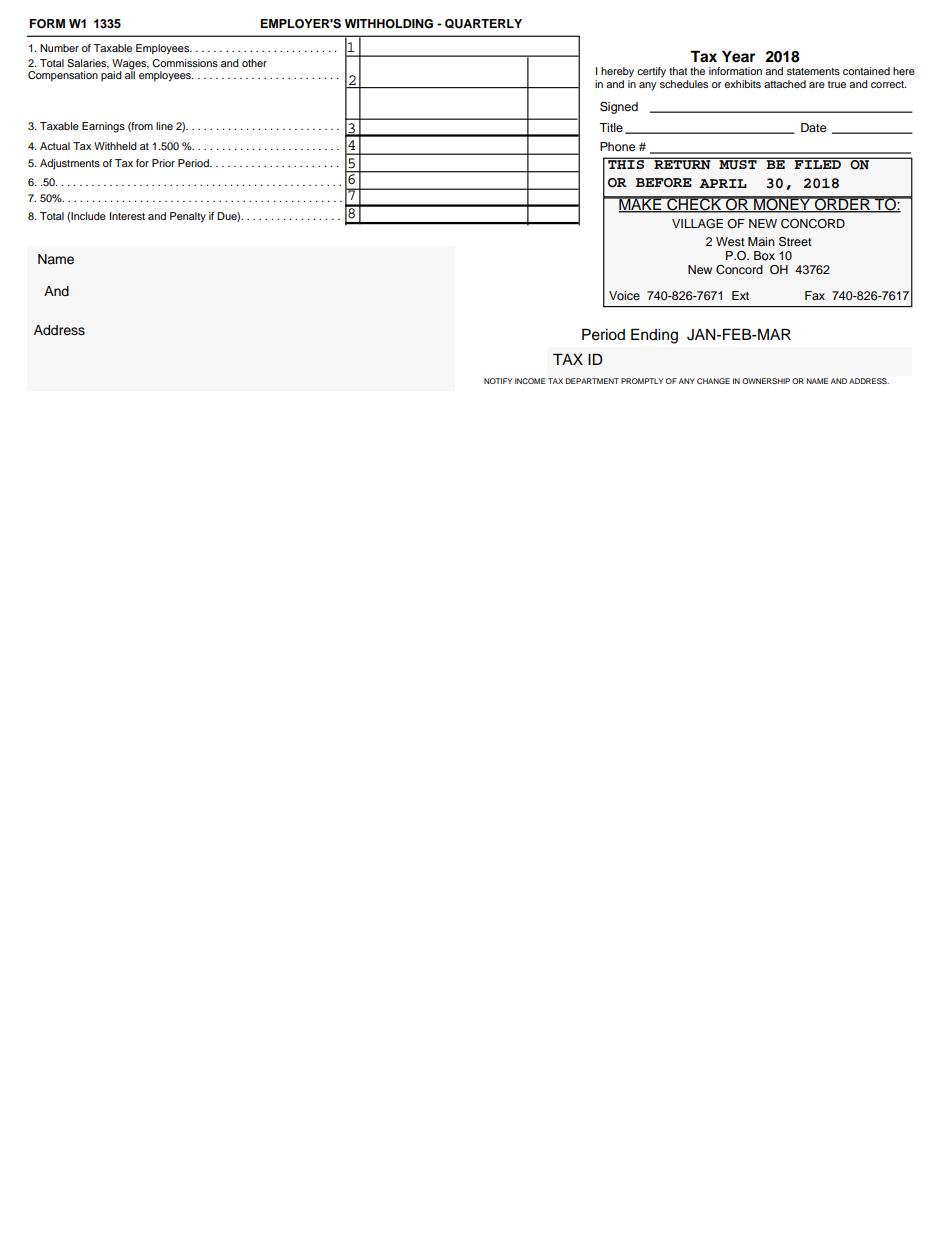 The width and height of the image is (952, 1233). Describe the element at coordinates (530, 381) in the image. I see `INCOME` at that location.
